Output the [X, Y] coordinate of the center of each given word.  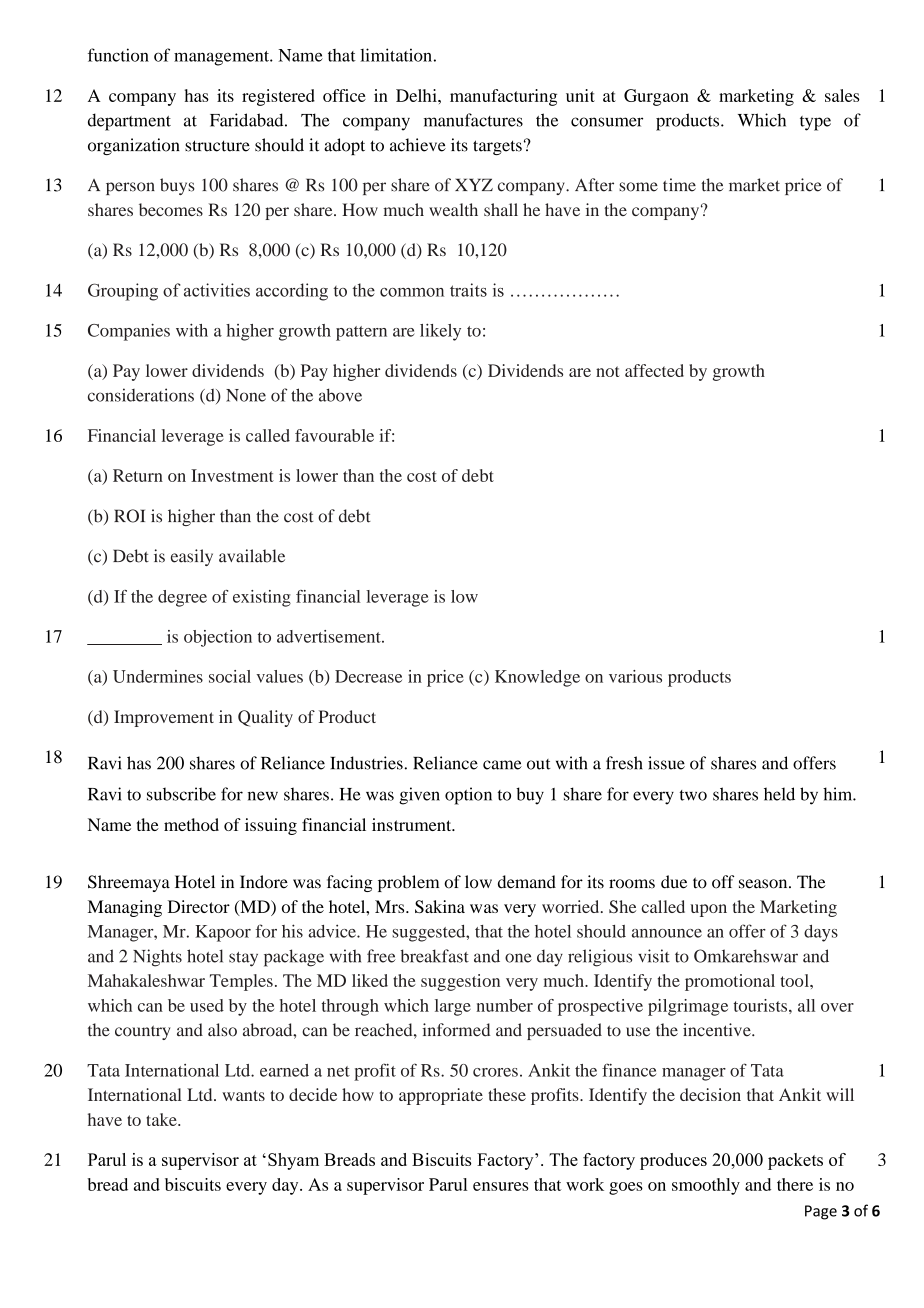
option [468, 796]
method [191, 824]
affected [654, 370]
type [815, 123]
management [223, 58]
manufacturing [503, 97]
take [162, 1119]
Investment [232, 475]
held [779, 794]
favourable [334, 435]
